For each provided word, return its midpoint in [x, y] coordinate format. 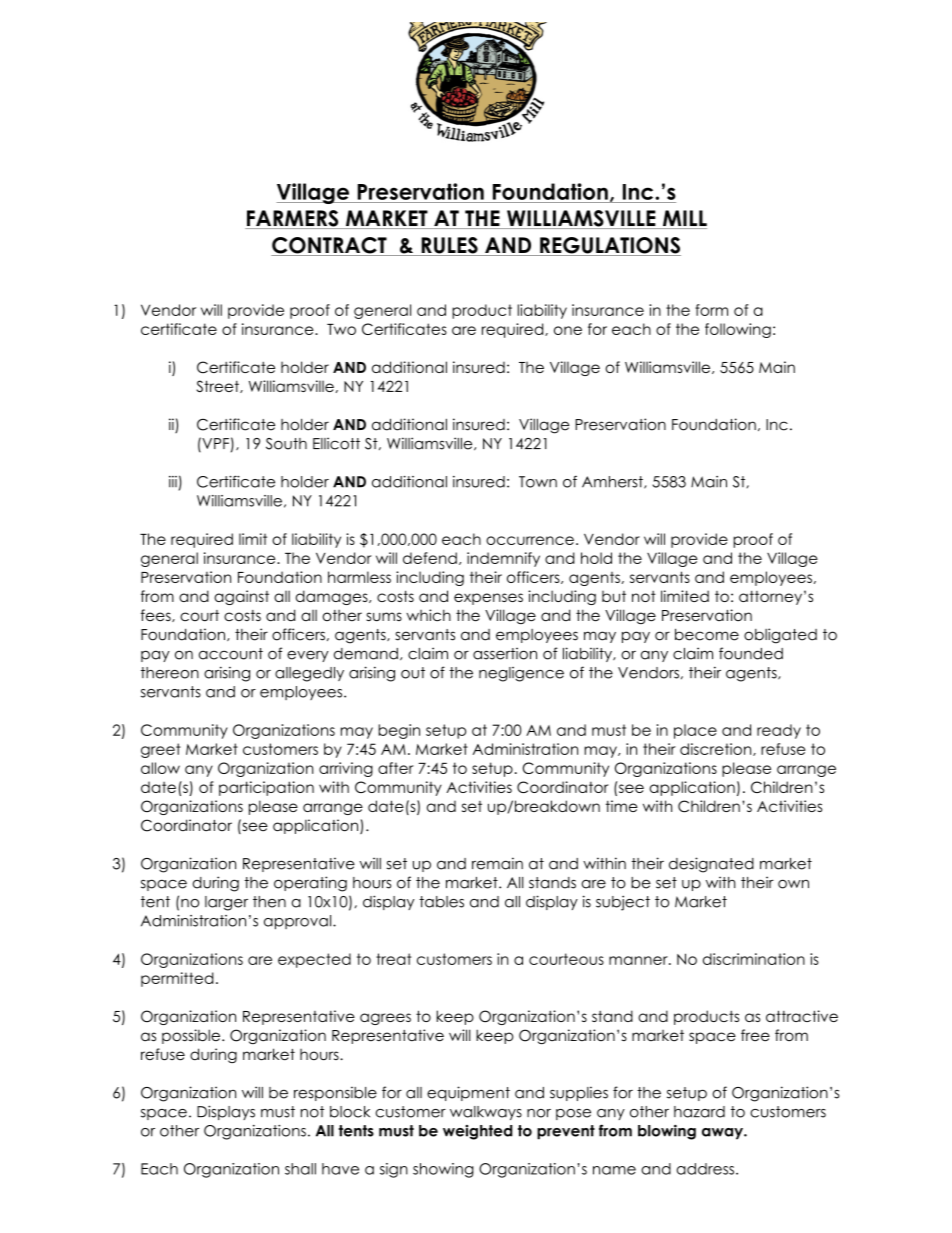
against [241, 597]
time [622, 806]
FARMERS [293, 219]
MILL [683, 219]
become [707, 634]
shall [300, 1169]
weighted [478, 1132]
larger [226, 903]
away [723, 1134]
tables [441, 902]
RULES [449, 246]
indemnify [503, 559]
